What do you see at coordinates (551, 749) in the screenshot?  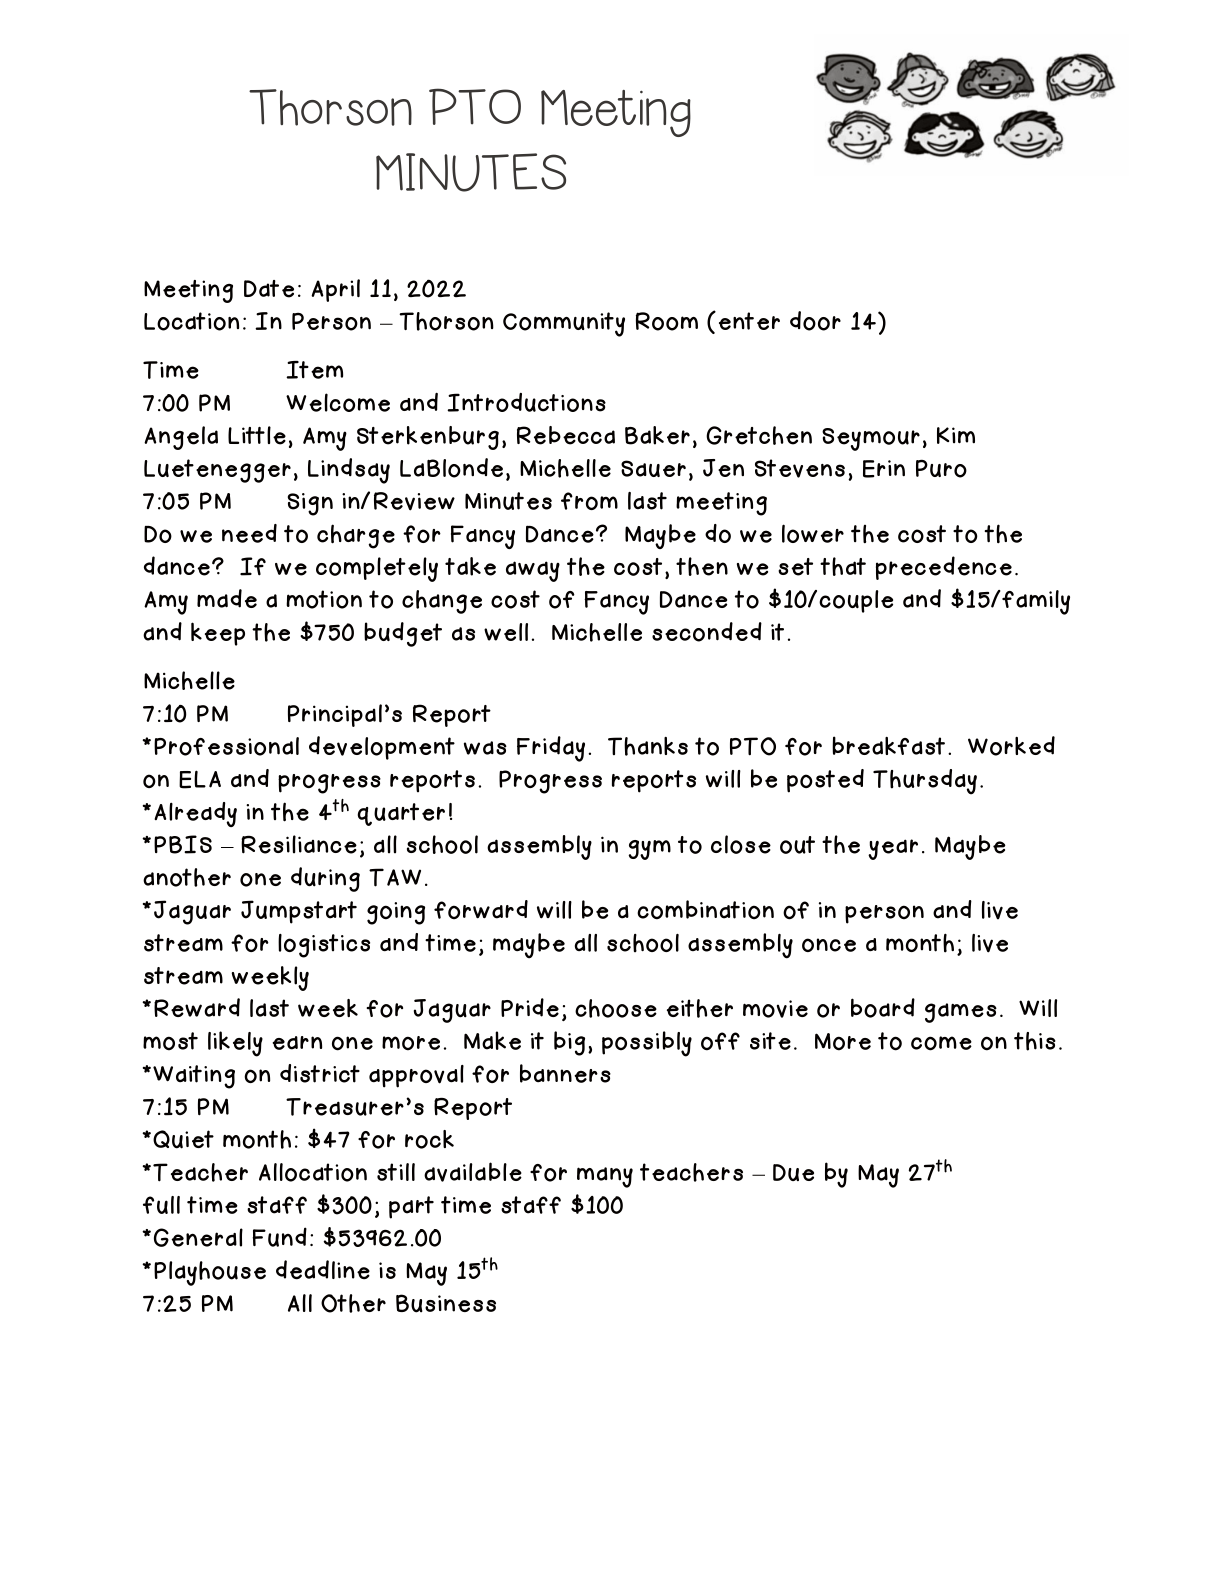 I see `Friday` at bounding box center [551, 749].
